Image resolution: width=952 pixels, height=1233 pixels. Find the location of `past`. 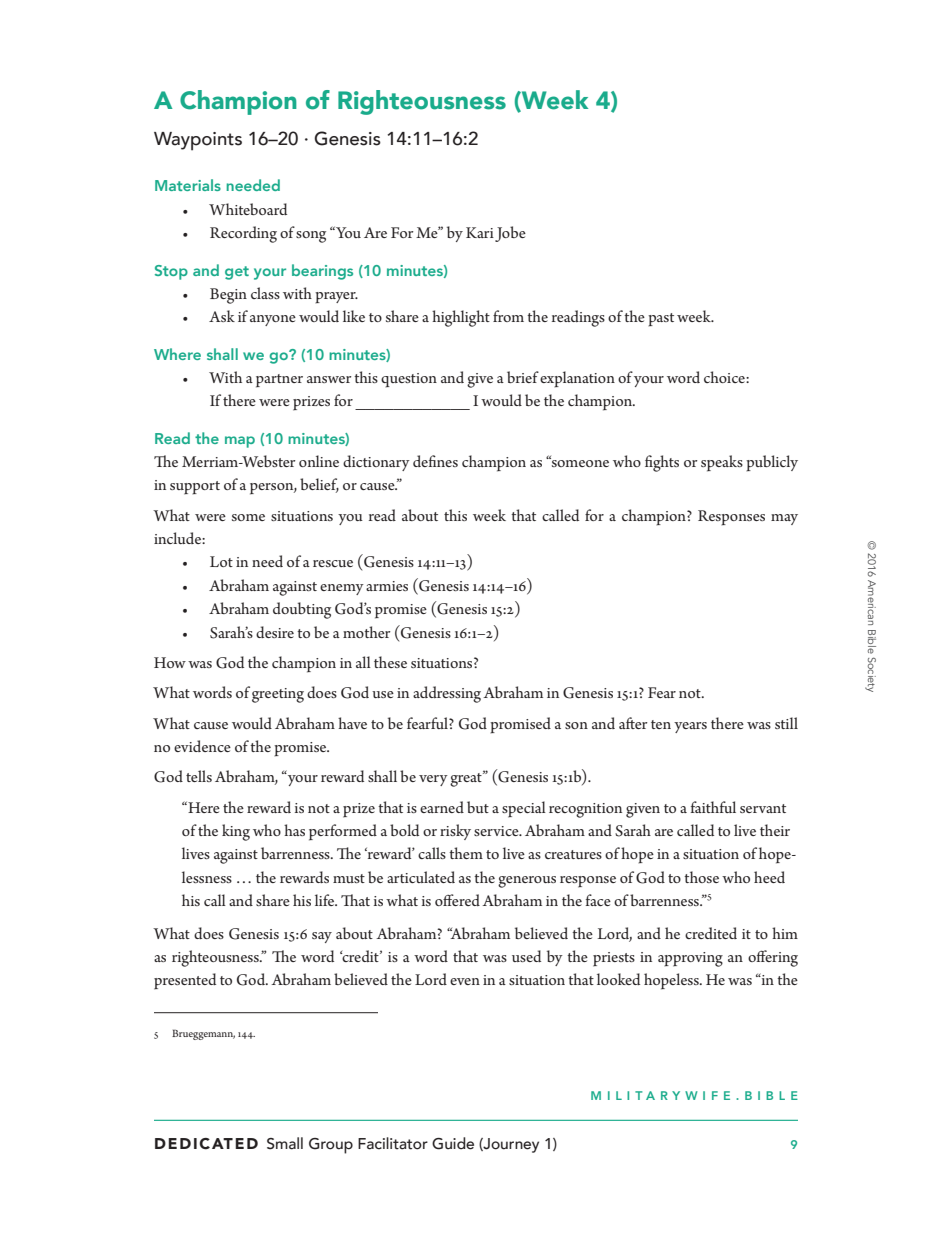

past is located at coordinates (661, 320).
